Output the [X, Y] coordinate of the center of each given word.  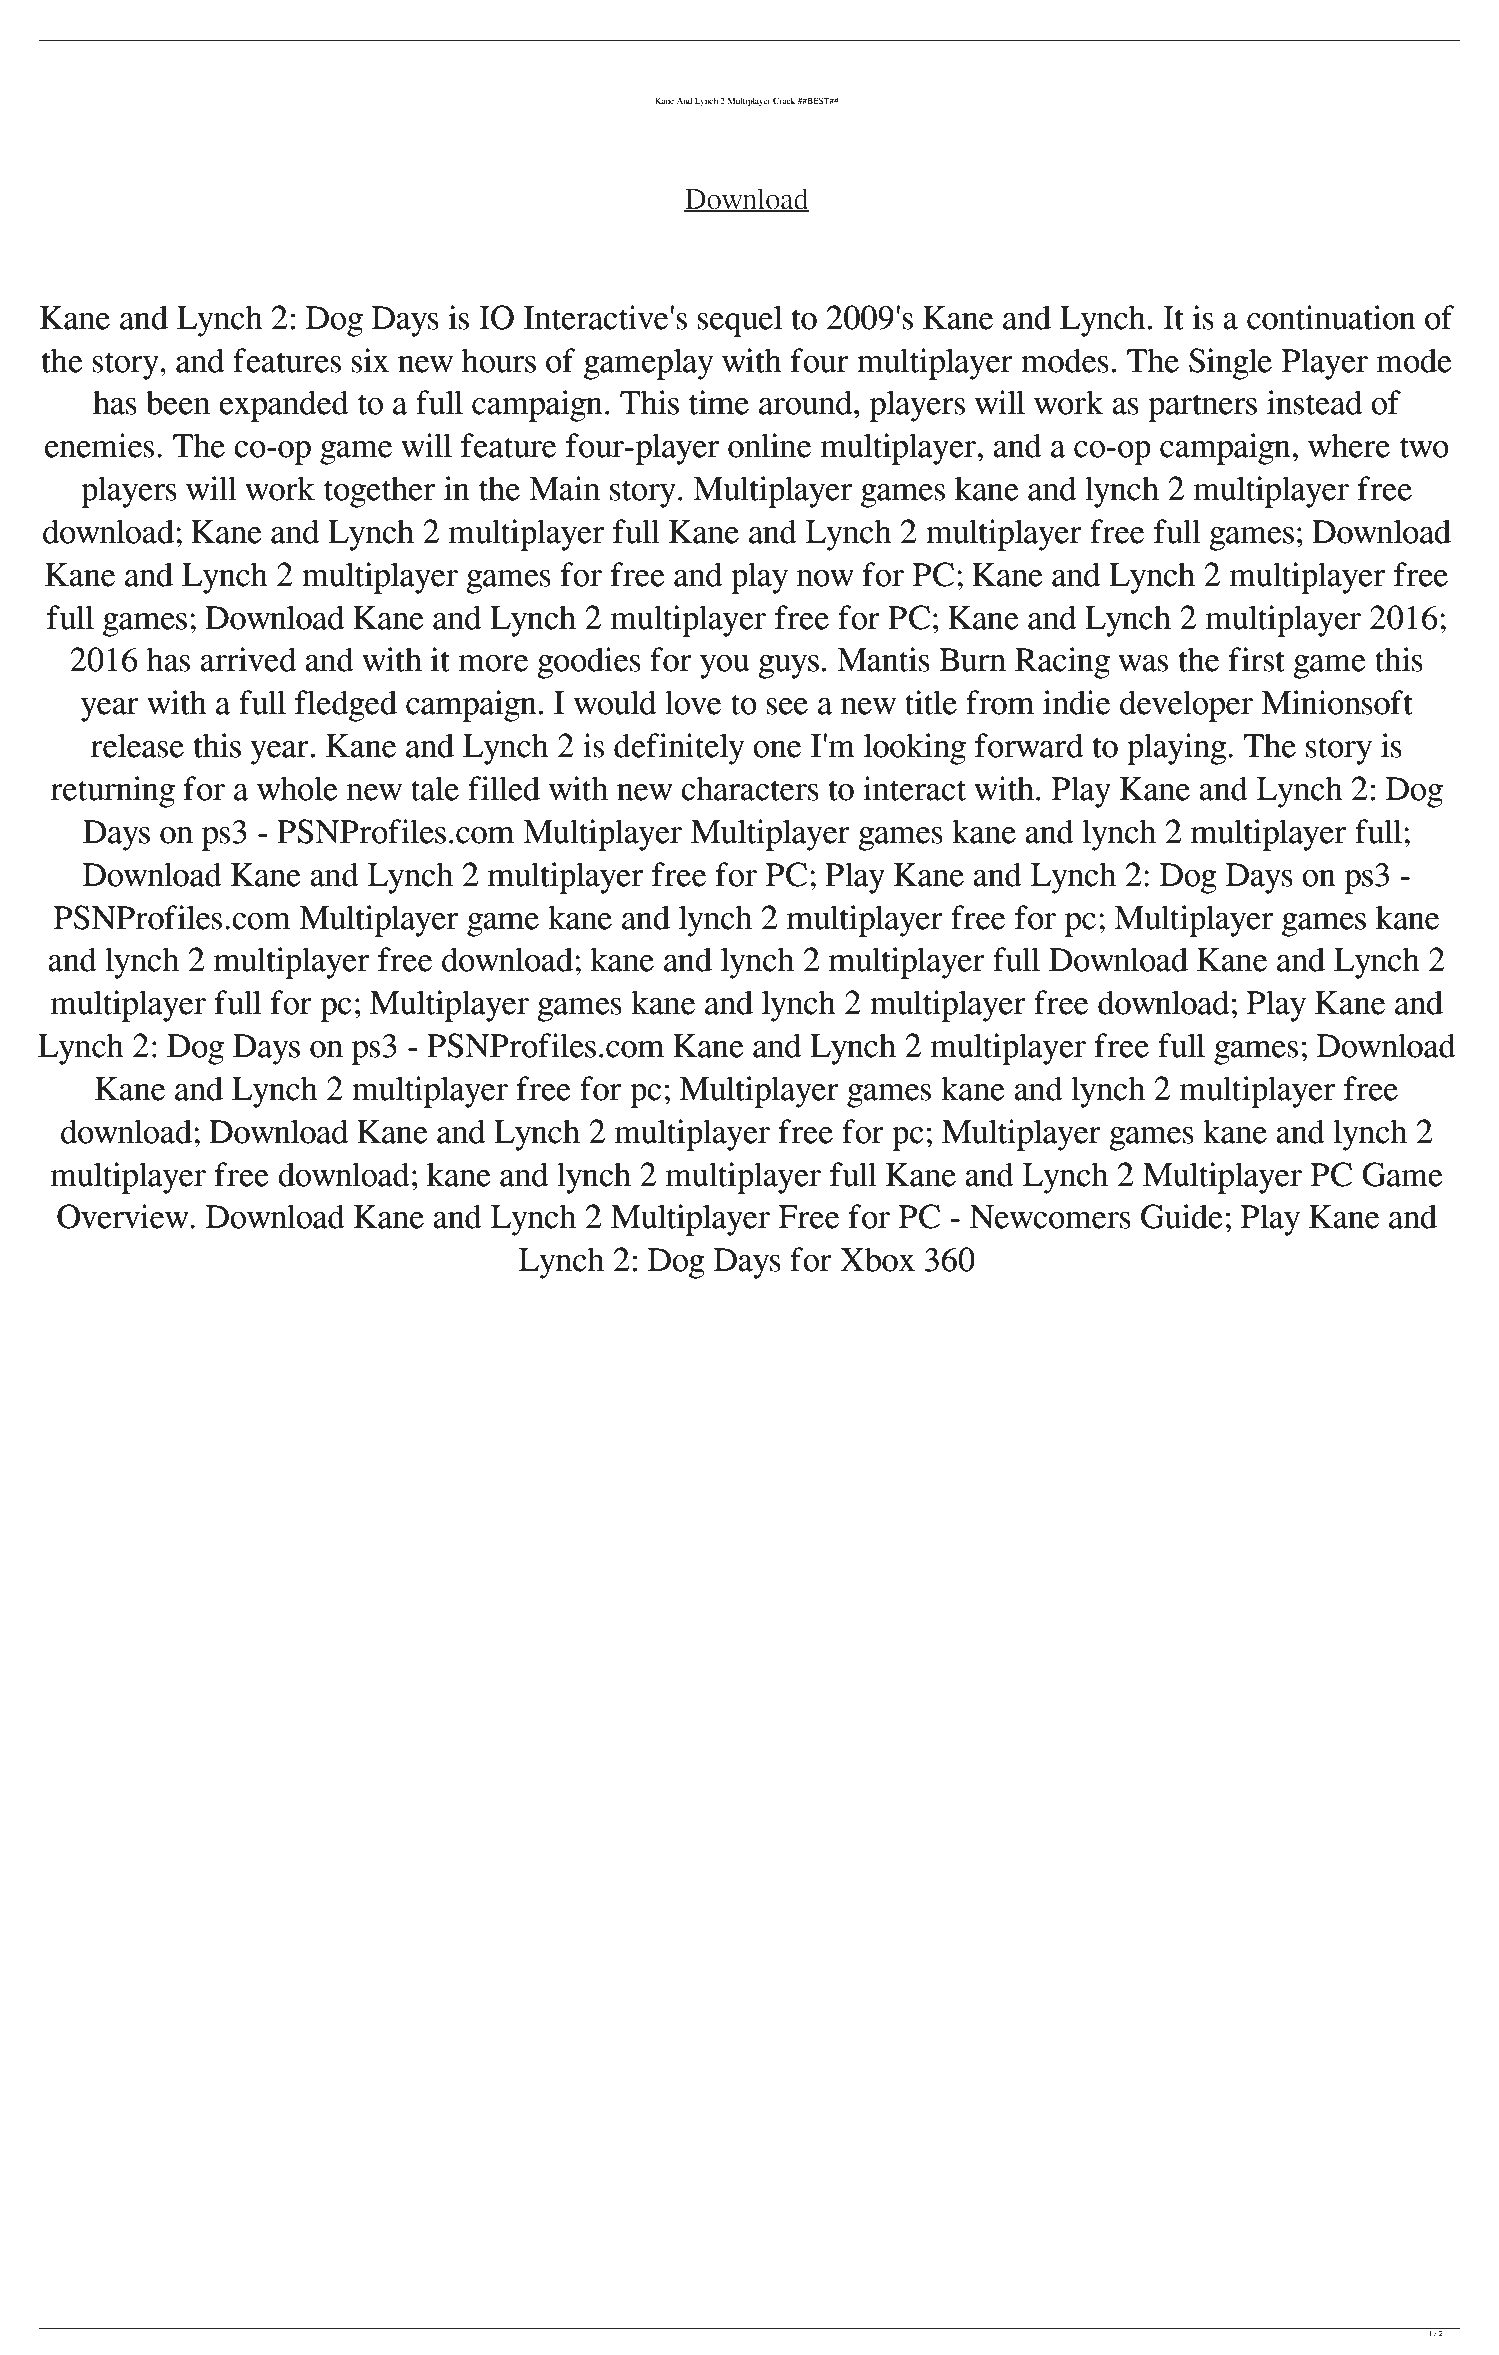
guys [788, 667]
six [370, 360]
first [1256, 659]
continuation [1331, 317]
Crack [784, 100]
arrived [248, 659]
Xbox [877, 1259]
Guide [1182, 1216]
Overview [124, 1216]
